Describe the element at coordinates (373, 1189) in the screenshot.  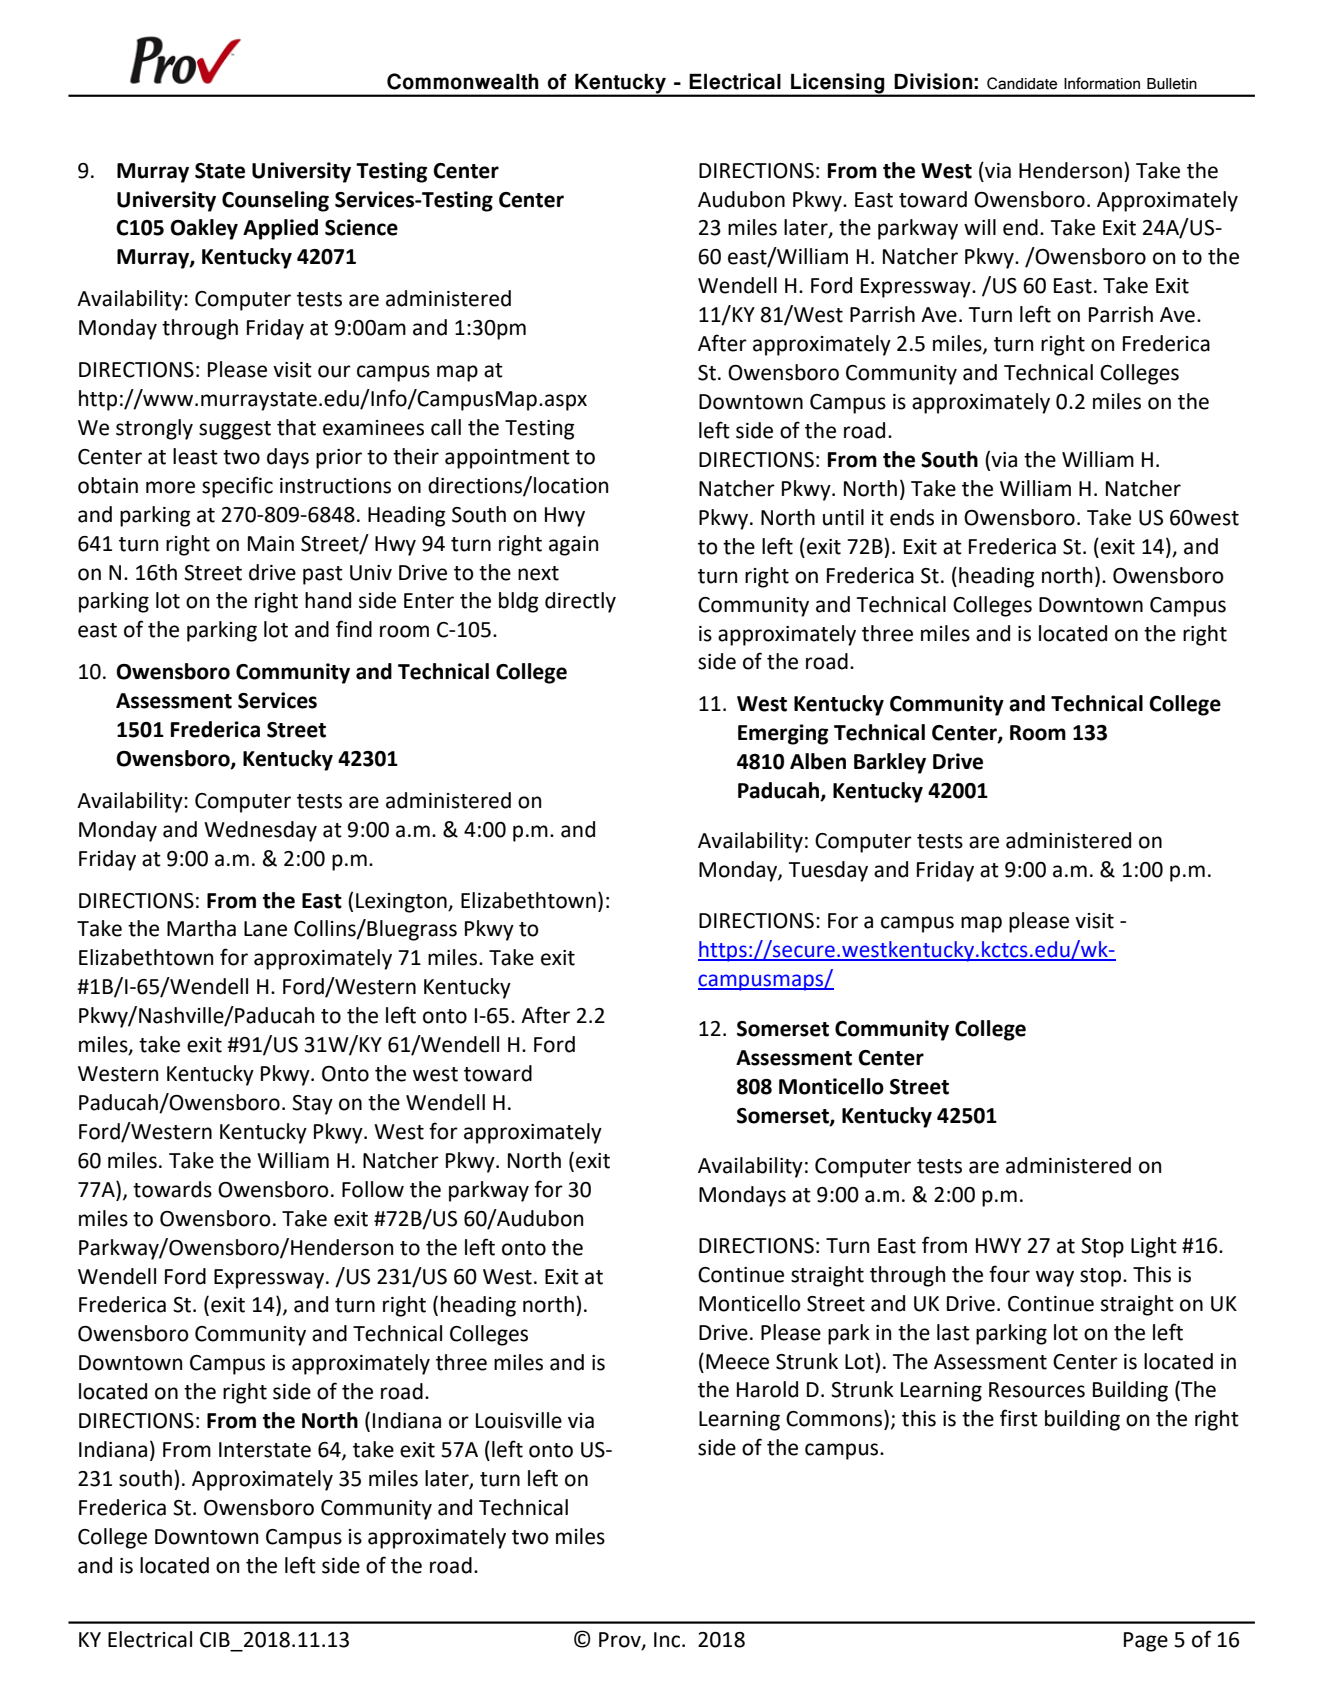
I see `Follow` at that location.
